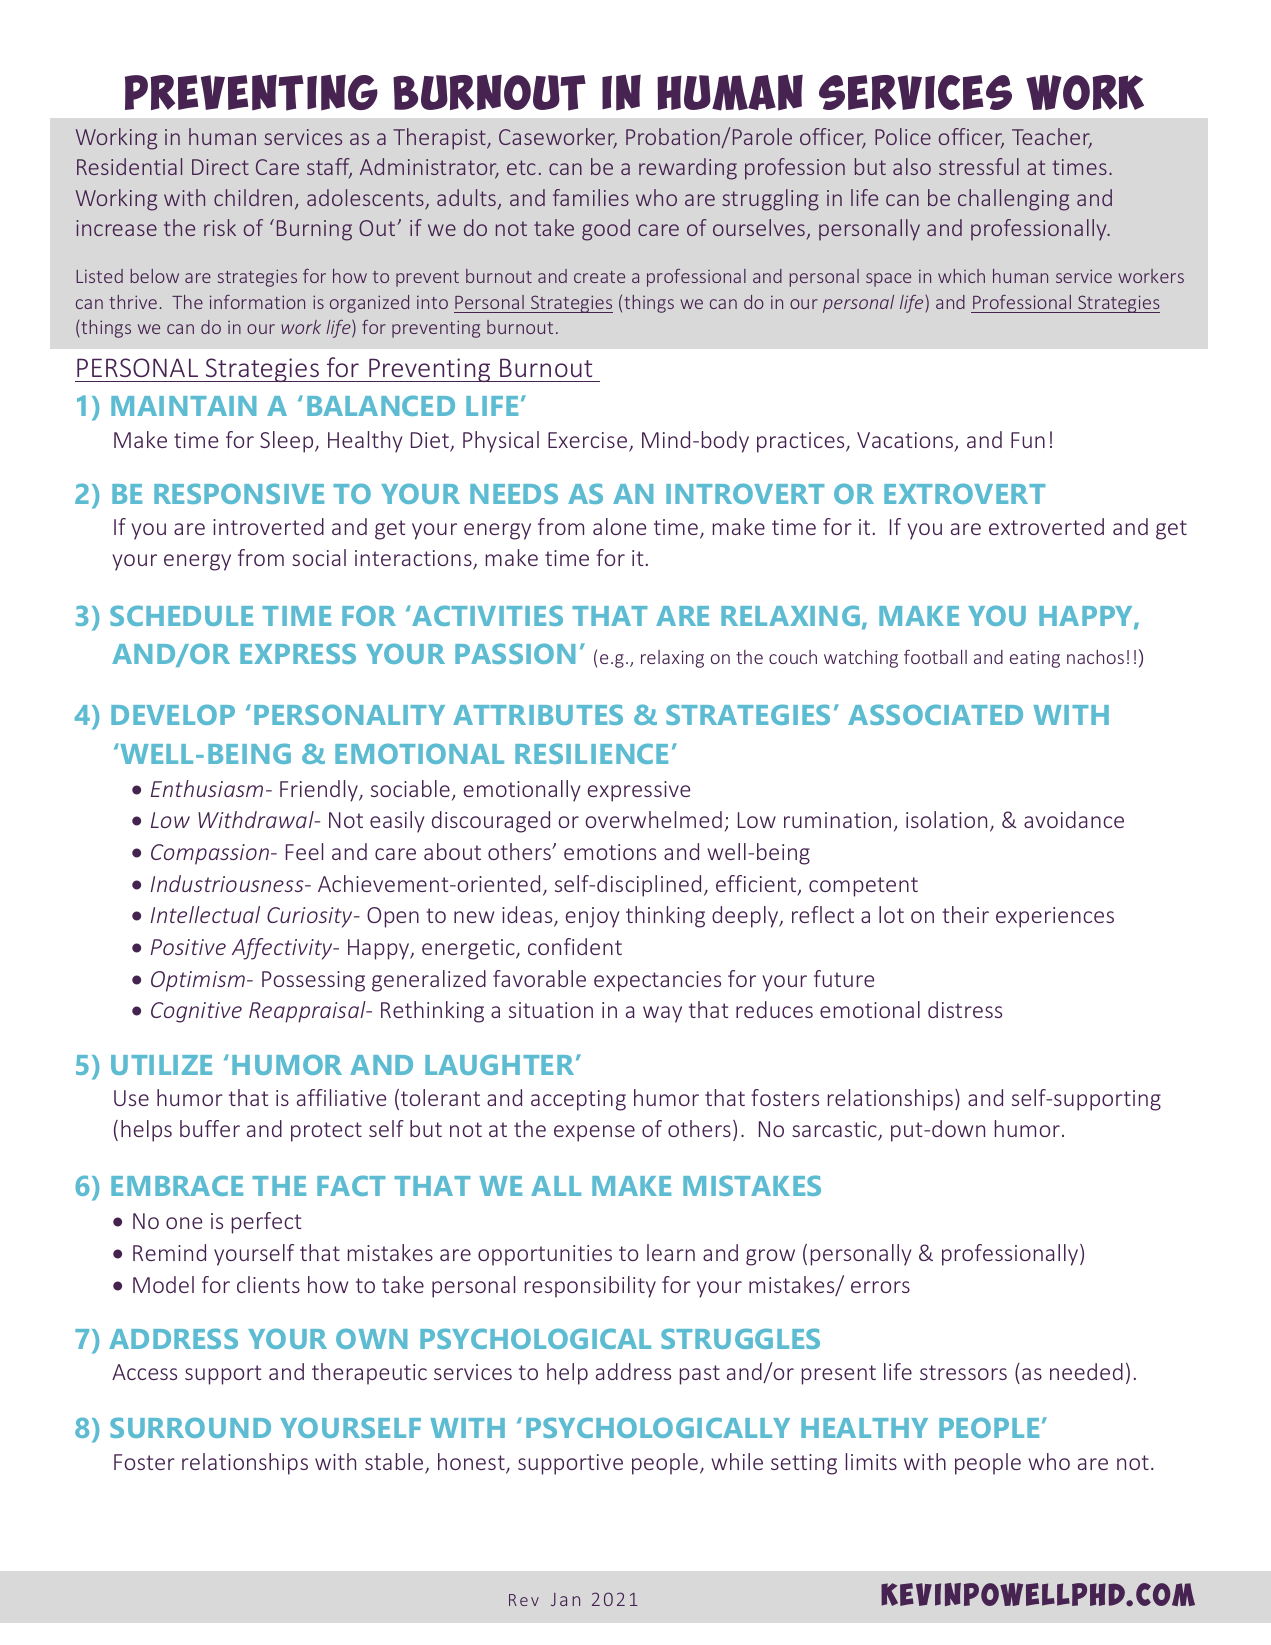 Image resolution: width=1271 pixels, height=1645 pixels. I want to click on Fun, so click(1028, 440).
